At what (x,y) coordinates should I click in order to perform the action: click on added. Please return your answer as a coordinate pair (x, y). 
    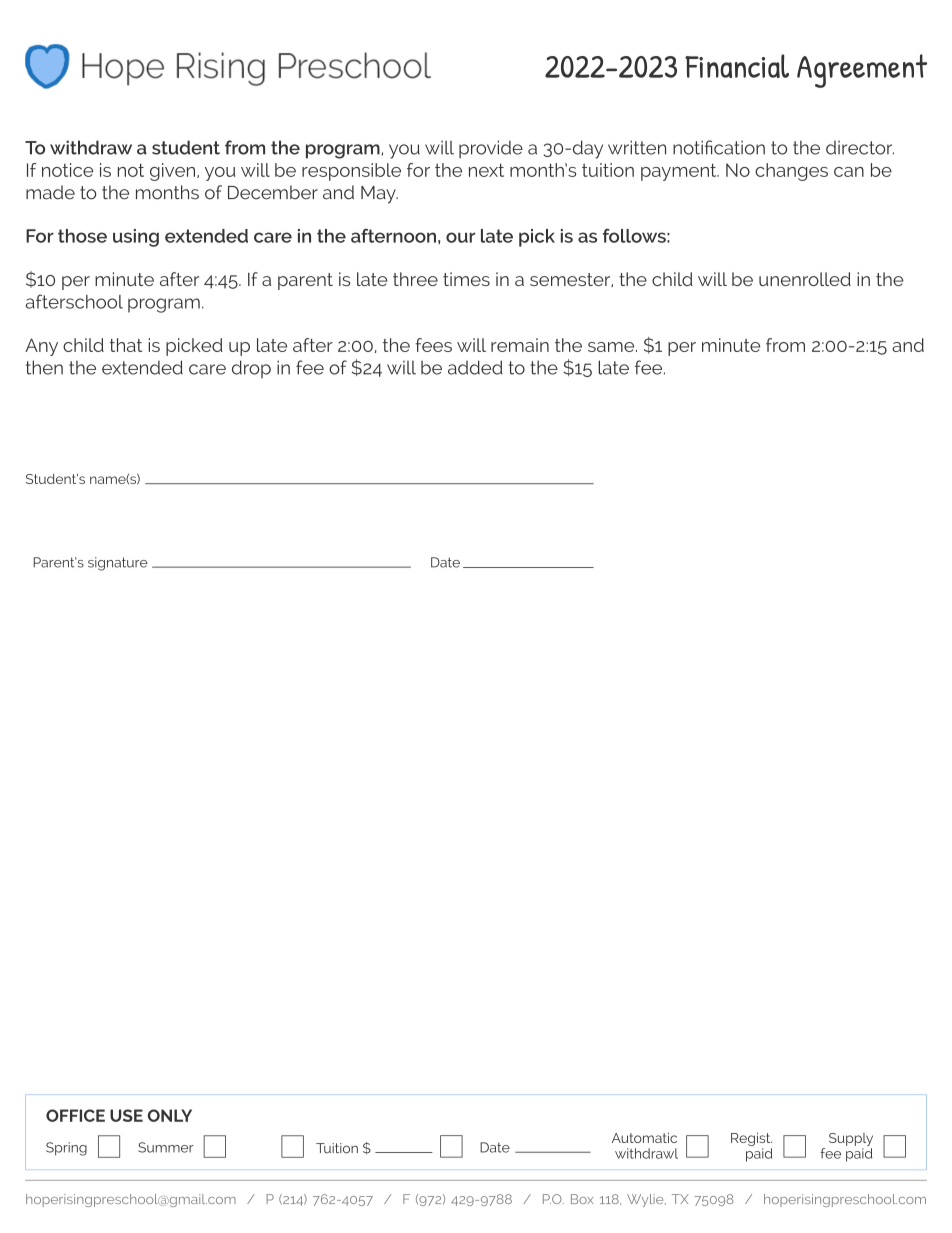
    Looking at the image, I should click on (475, 367).
